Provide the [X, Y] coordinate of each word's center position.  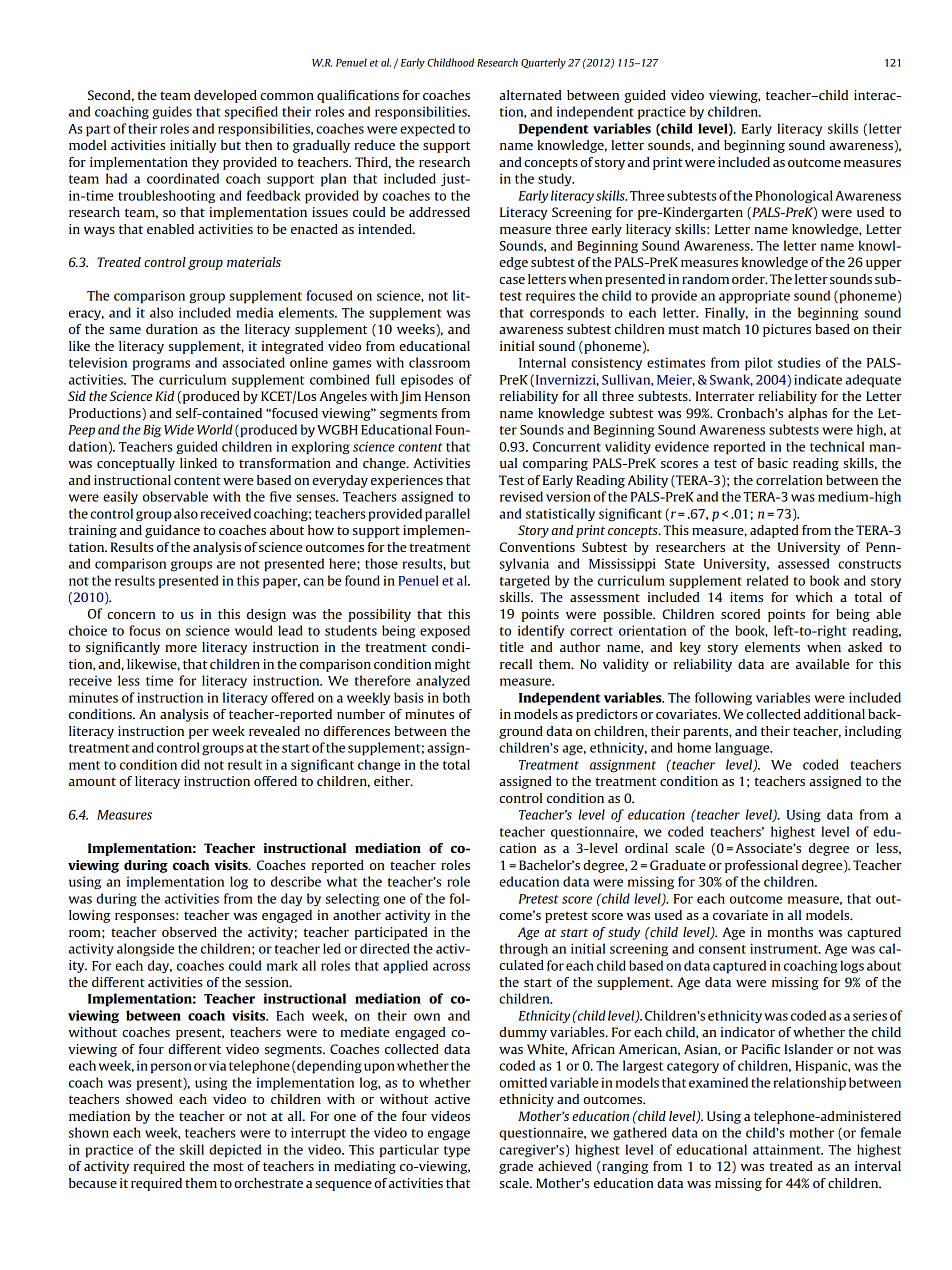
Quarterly [543, 63]
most [228, 1166]
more [181, 648]
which [814, 597]
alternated [530, 95]
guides [172, 112]
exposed [445, 632]
